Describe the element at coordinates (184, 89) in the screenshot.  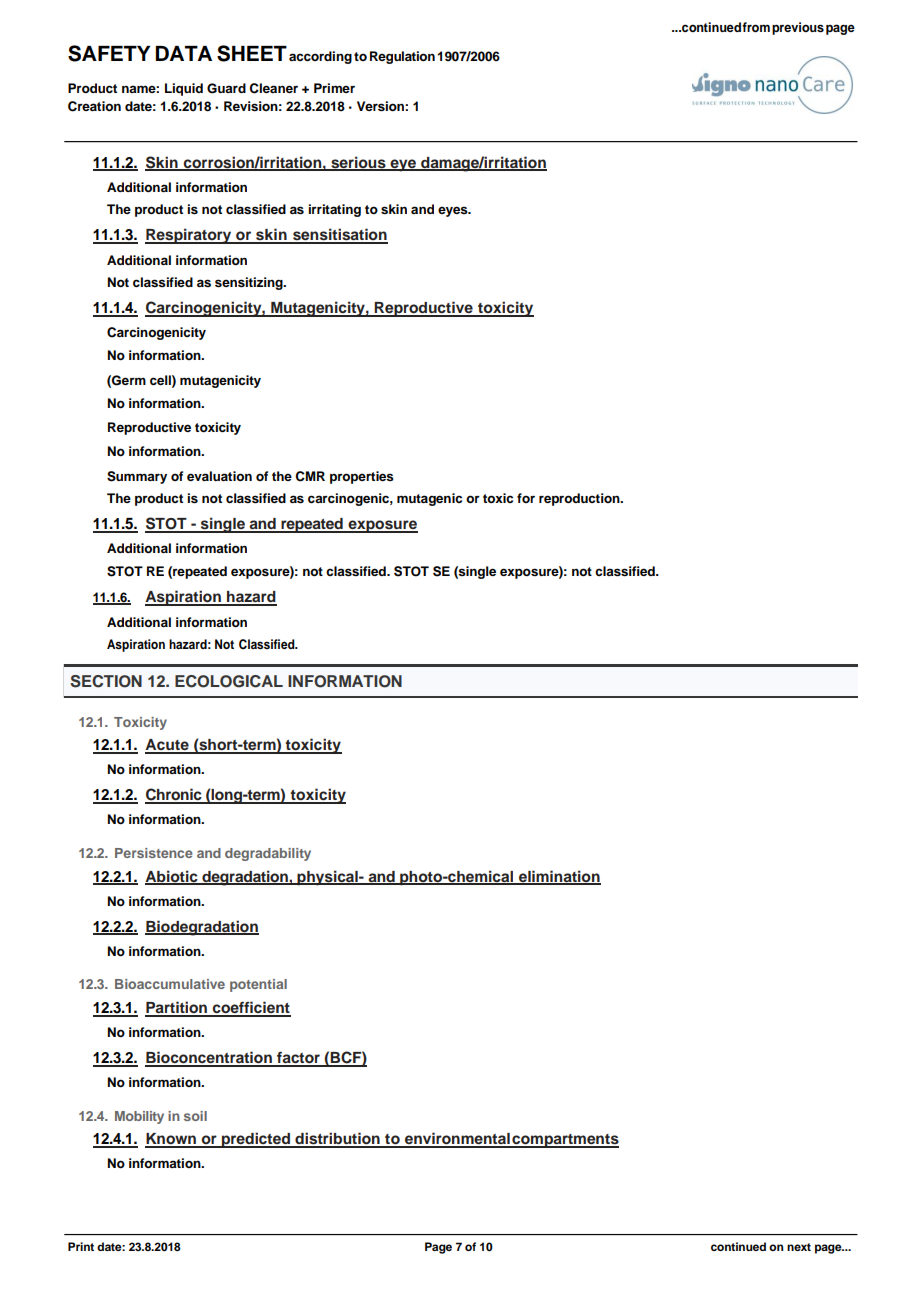
I see `Liquid` at that location.
